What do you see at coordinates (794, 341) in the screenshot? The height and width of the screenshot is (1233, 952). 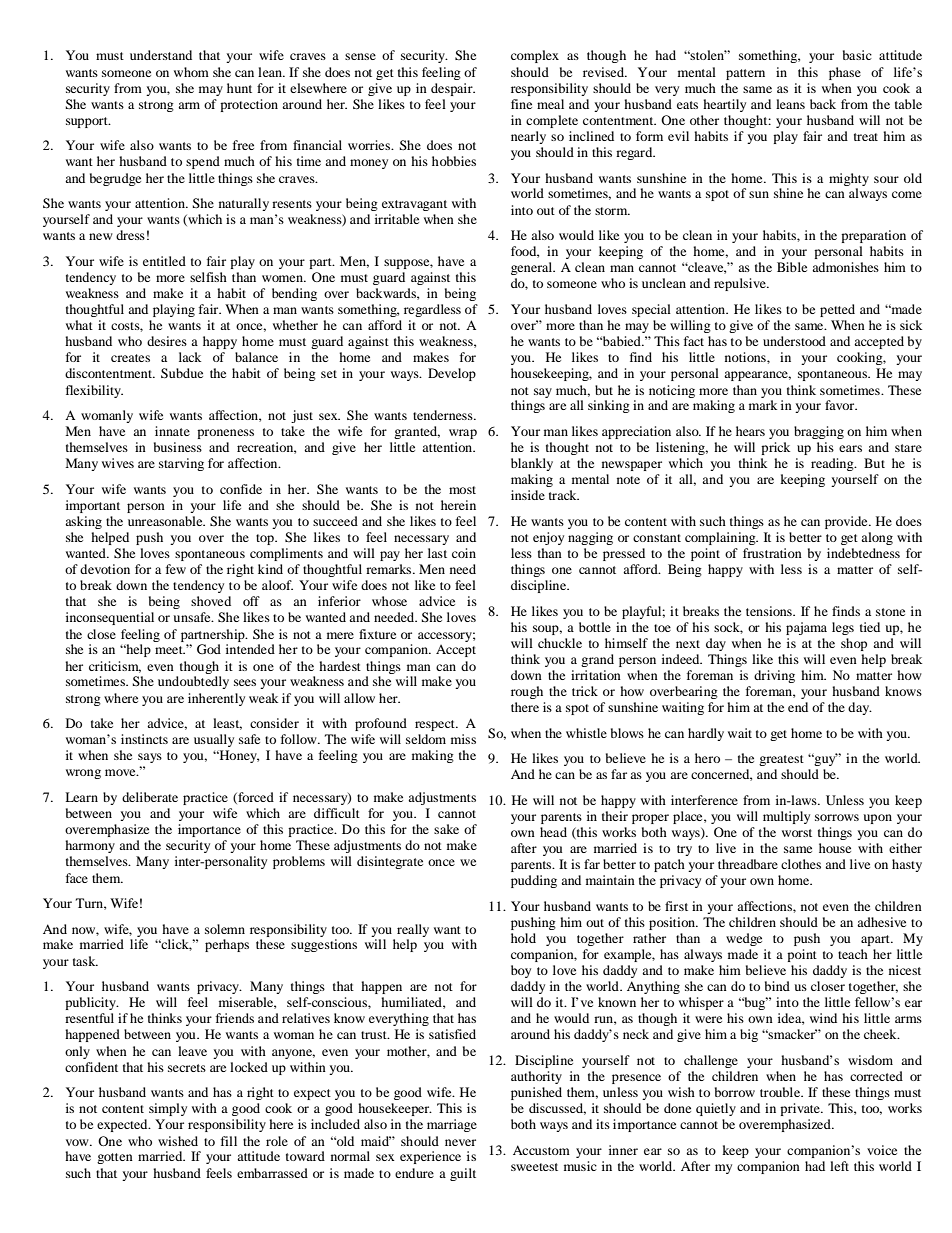 I see `understood` at bounding box center [794, 341].
